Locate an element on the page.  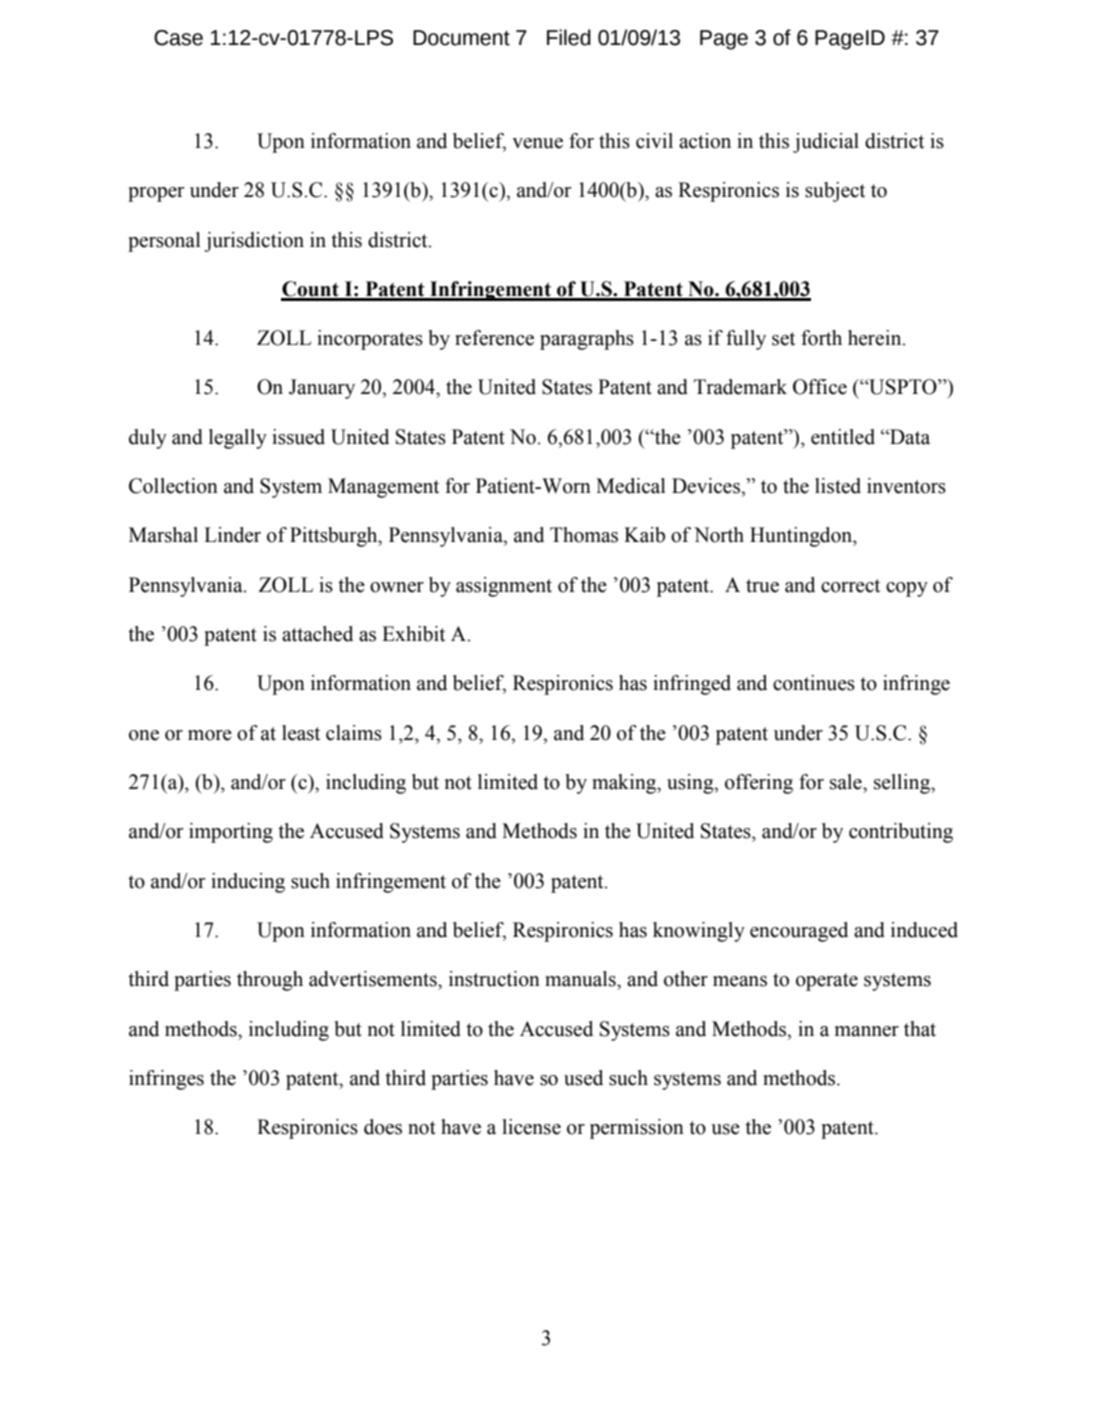
legally is located at coordinates (238, 439).
